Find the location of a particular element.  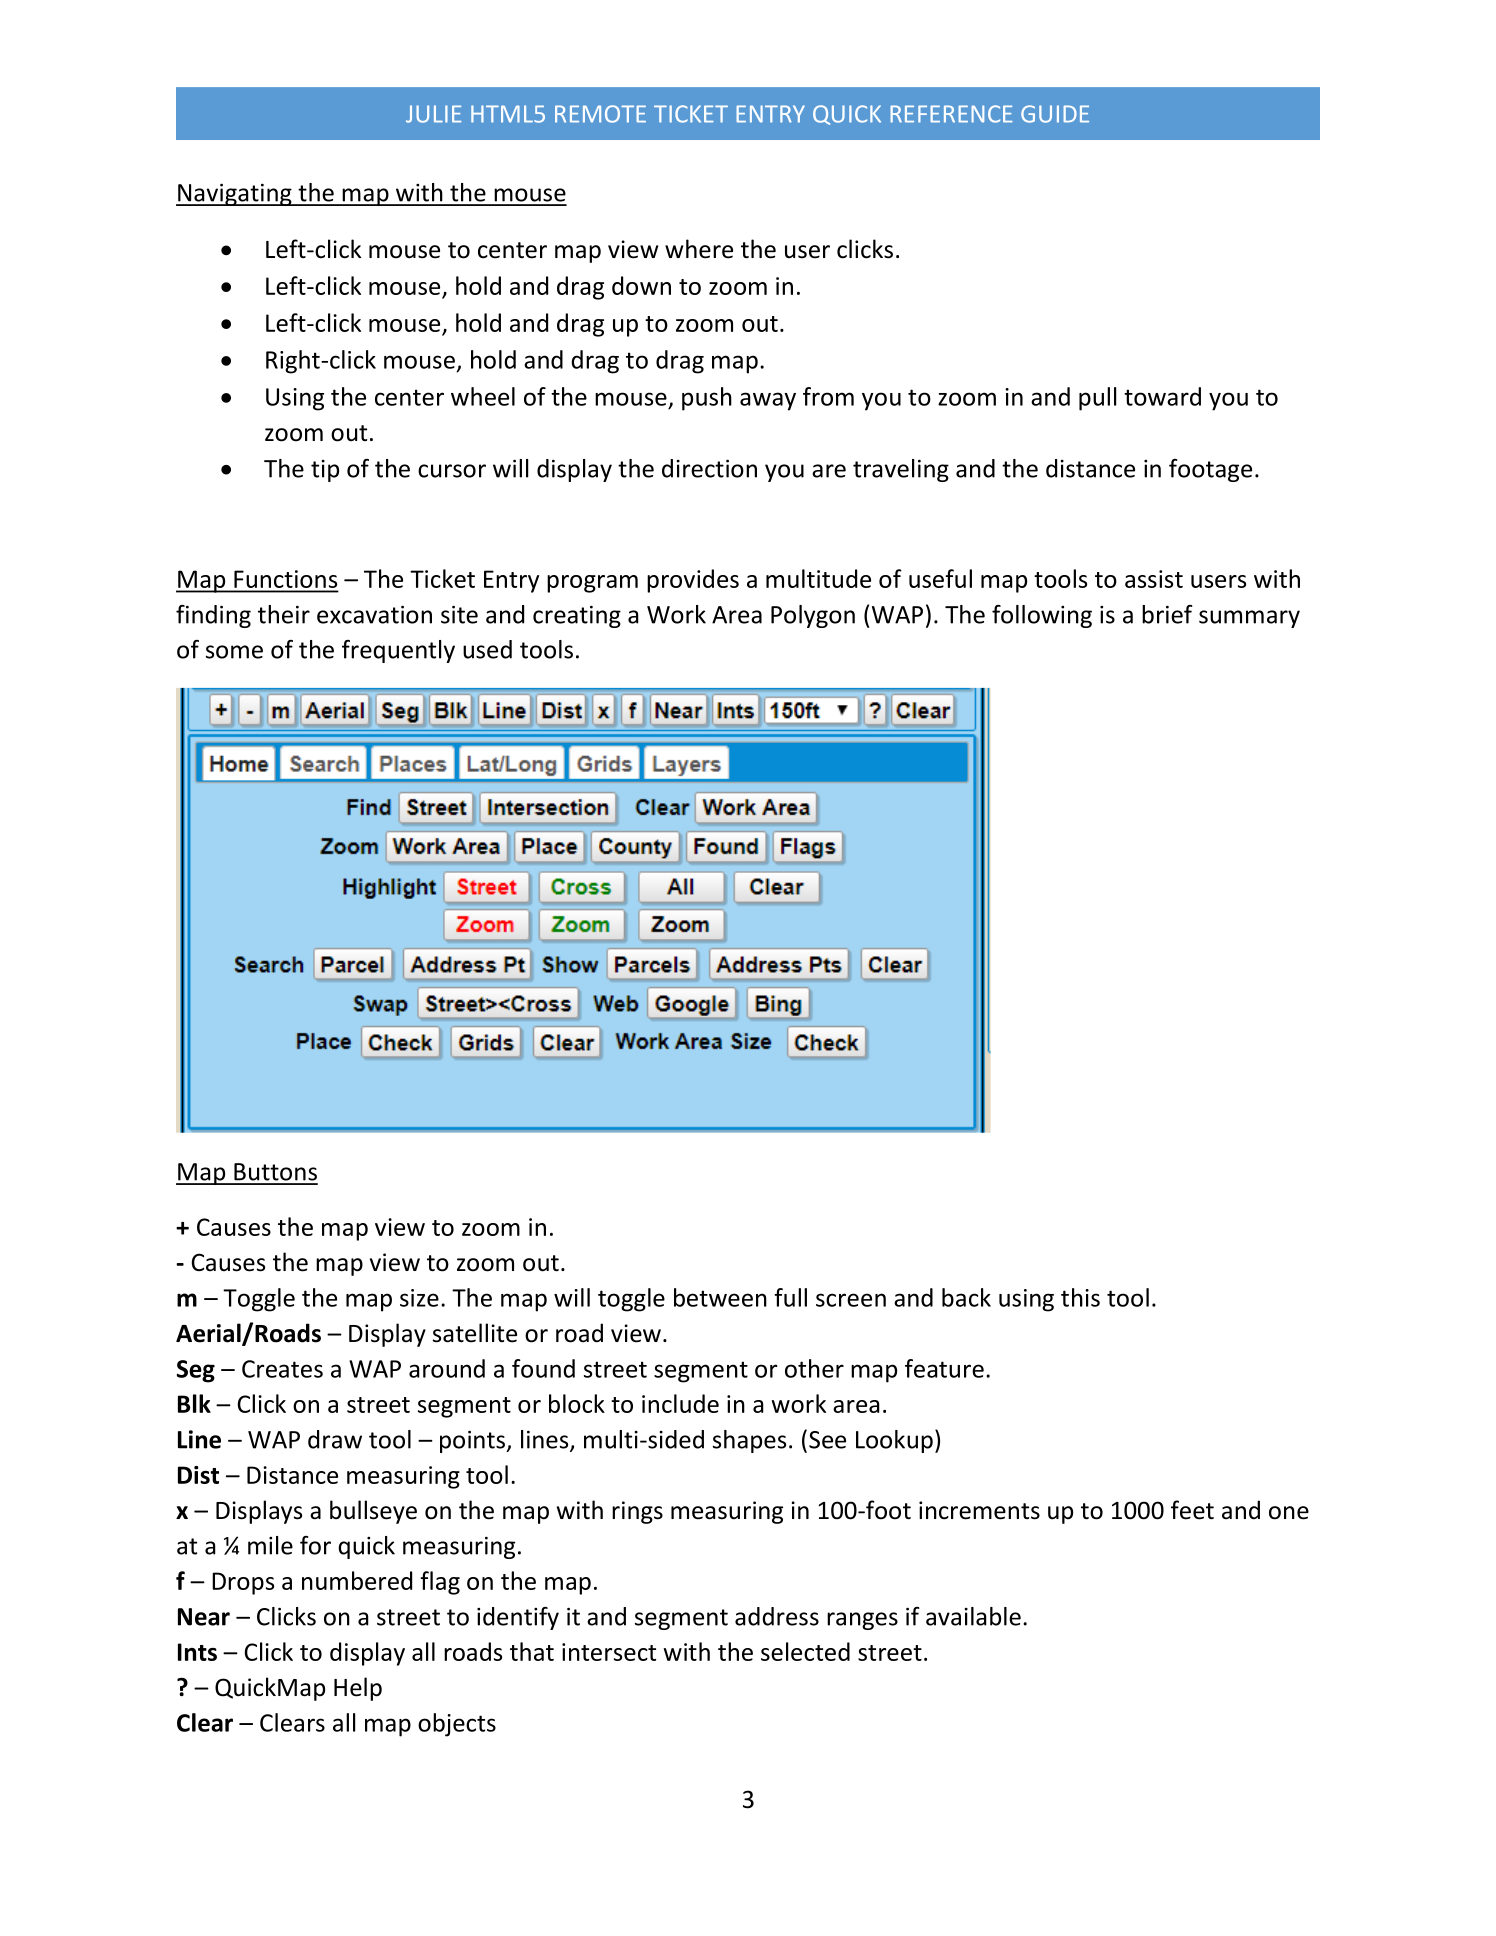

Navigating is located at coordinates (235, 194).
